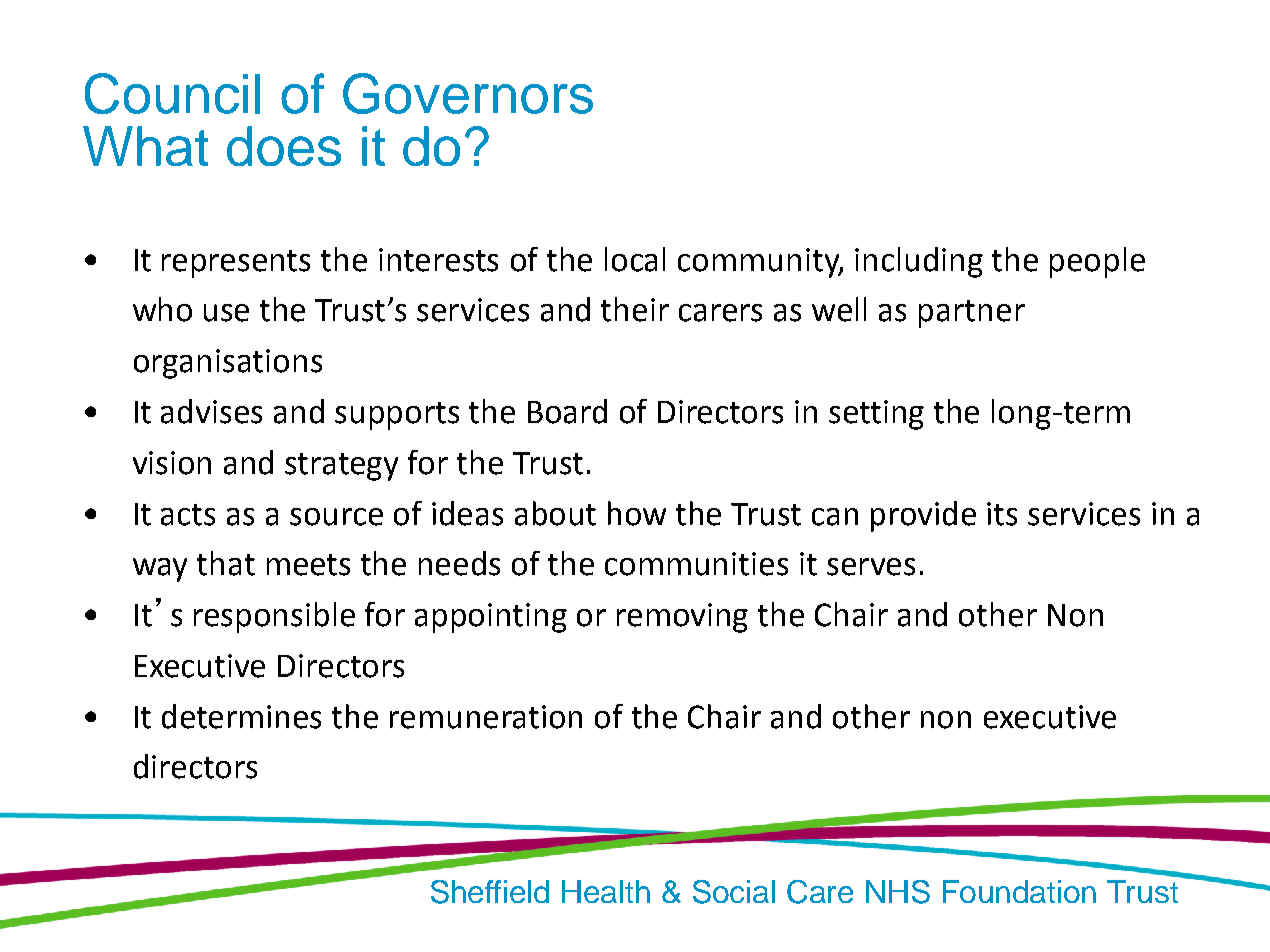 The height and width of the screenshot is (952, 1270). I want to click on how, so click(637, 513).
